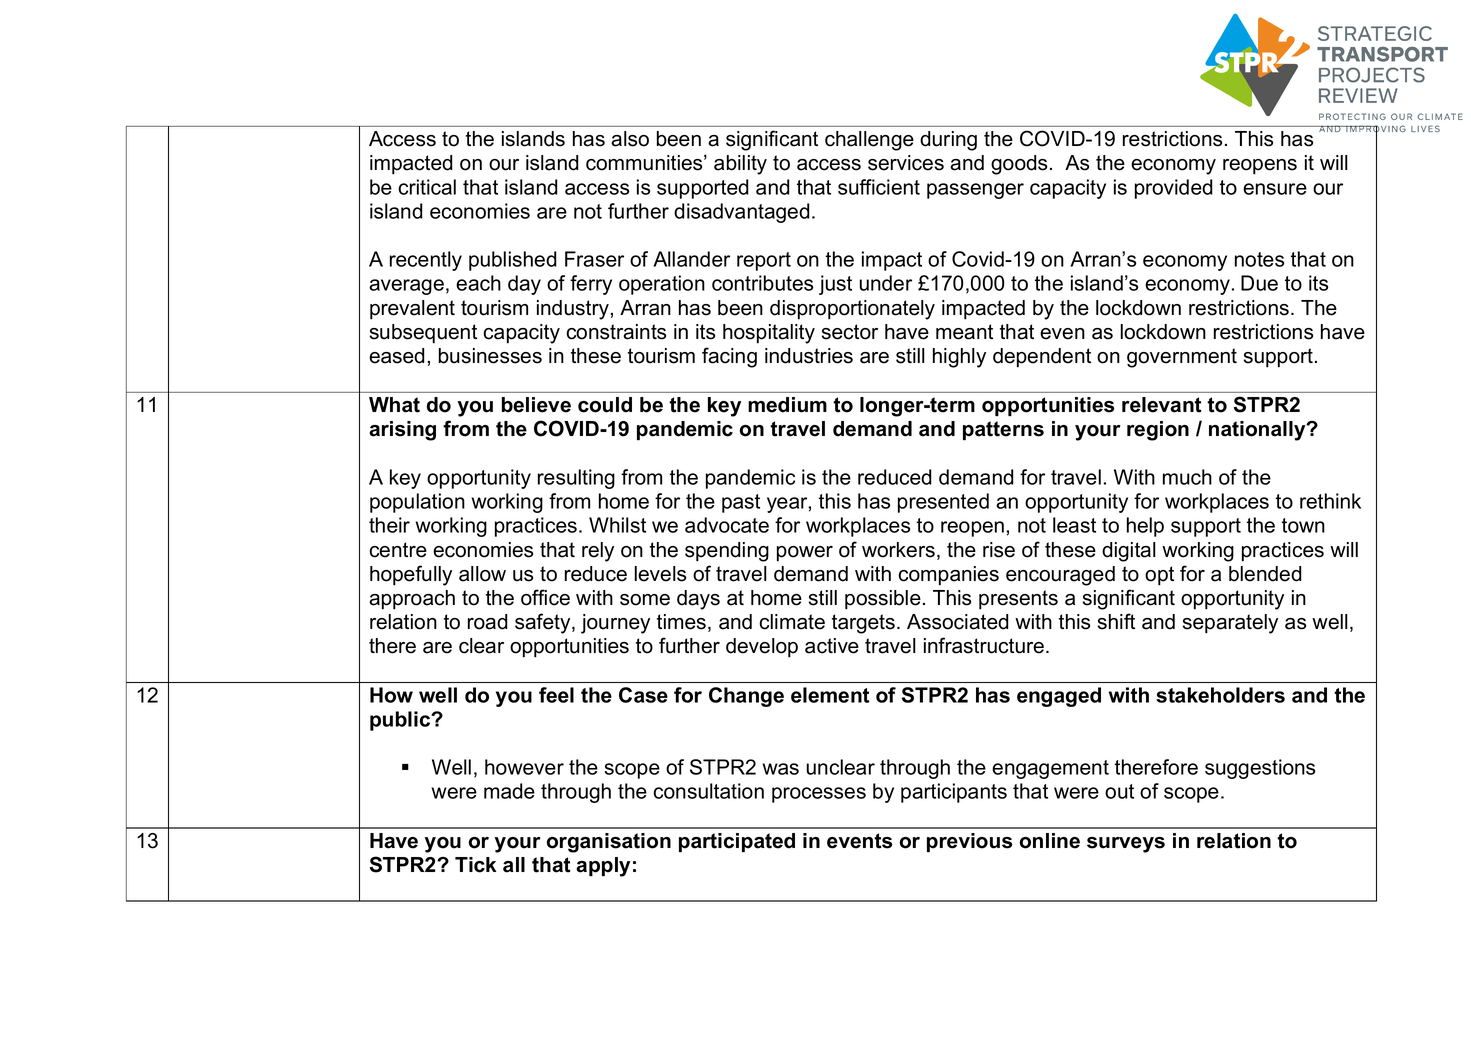 The height and width of the page is (1040, 1471). I want to click on feel, so click(556, 695).
